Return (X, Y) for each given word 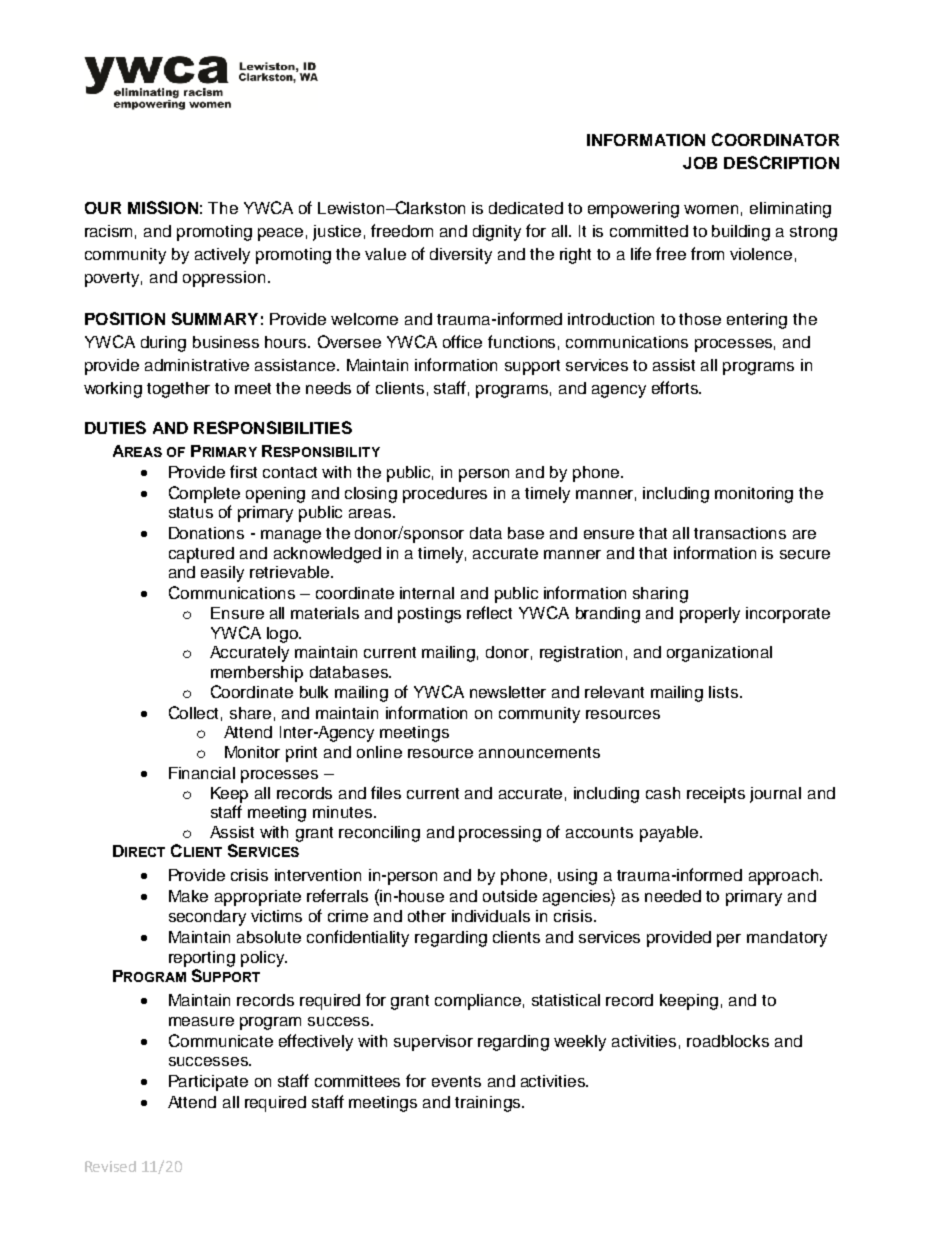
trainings (489, 1104)
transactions (740, 533)
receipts (716, 795)
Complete (204, 494)
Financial (202, 773)
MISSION (163, 207)
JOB (700, 163)
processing (500, 834)
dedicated (526, 208)
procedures (445, 495)
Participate (208, 1083)
